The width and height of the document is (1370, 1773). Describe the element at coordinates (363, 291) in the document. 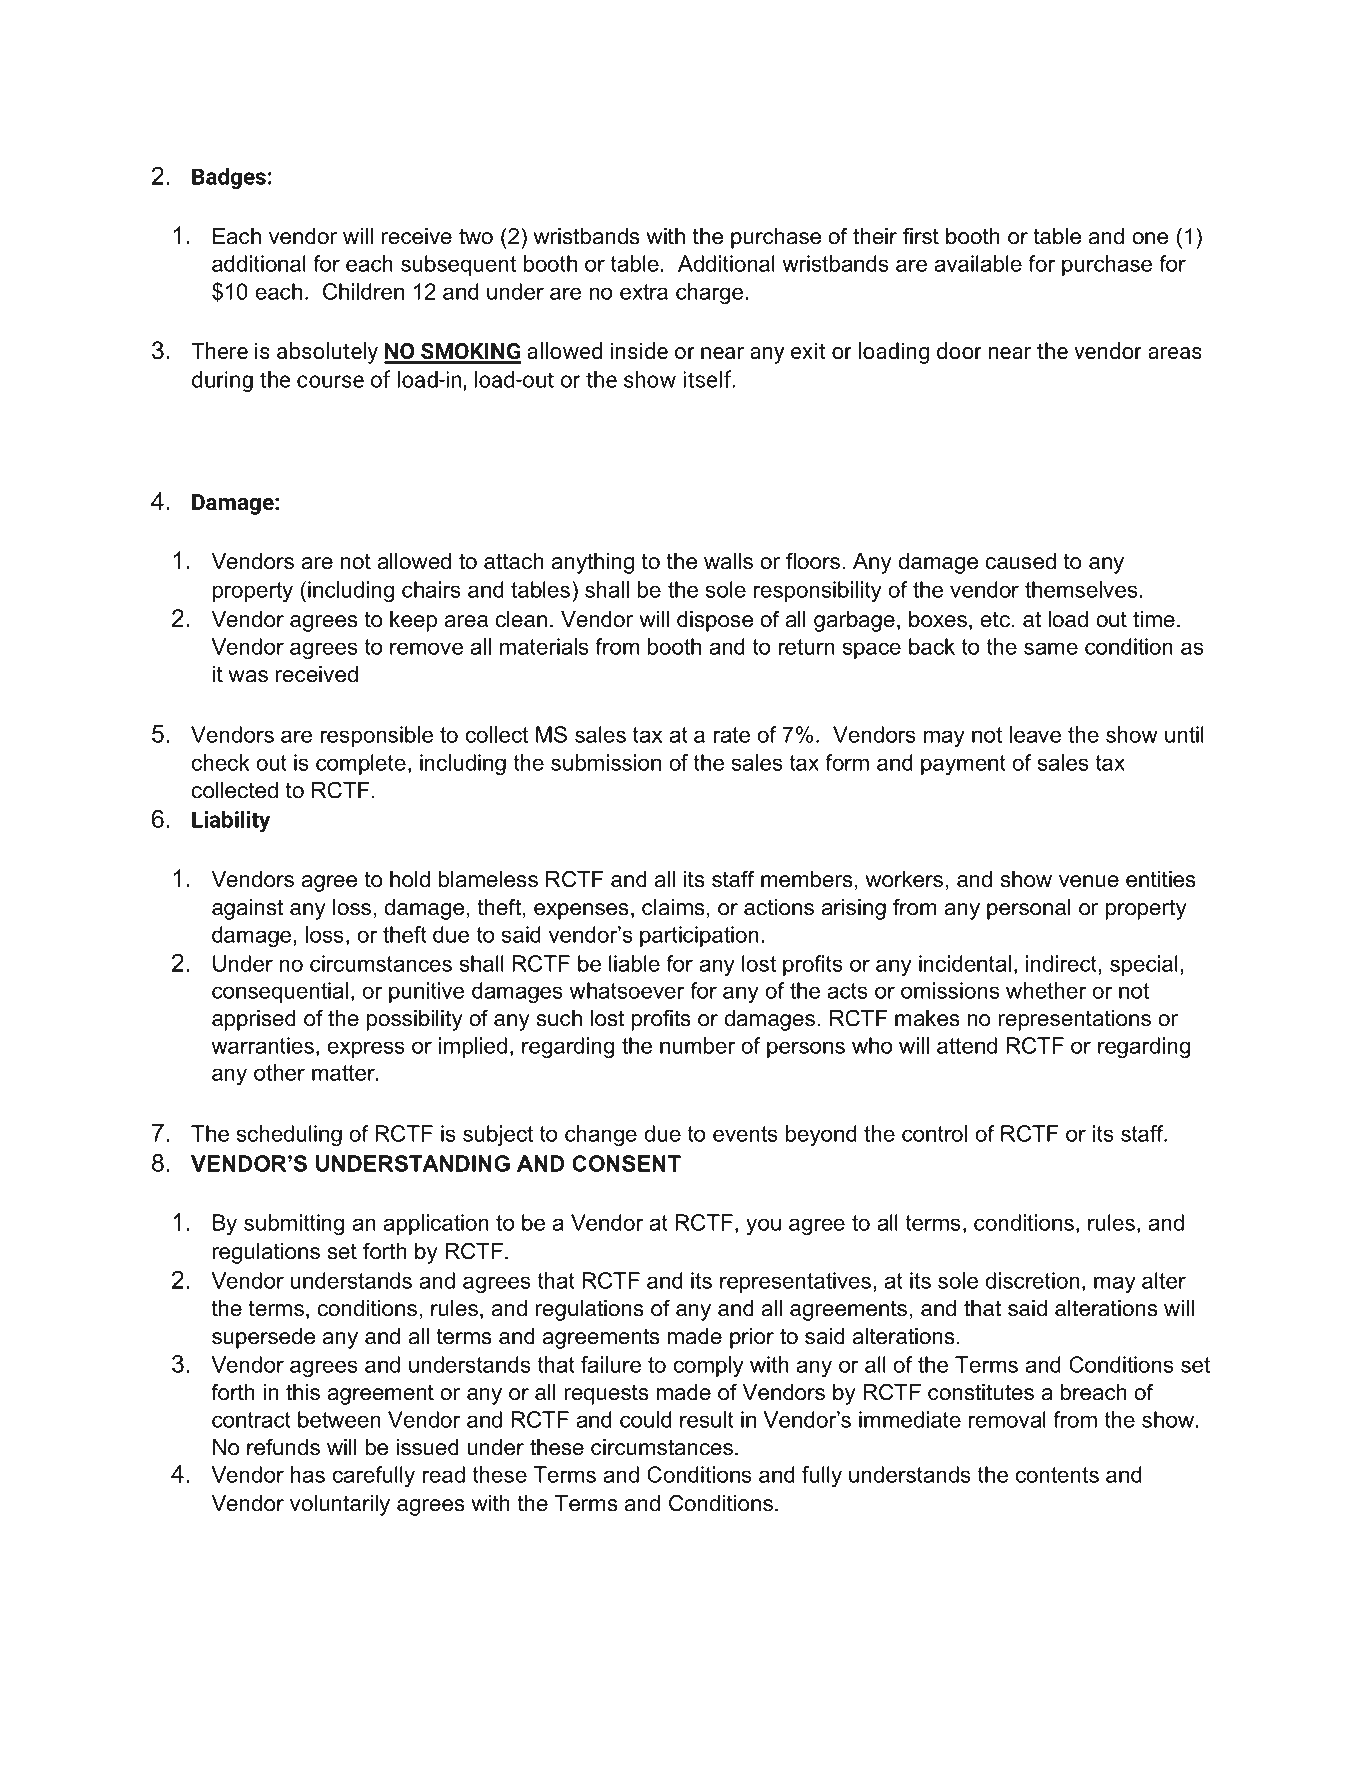

I see `Children` at that location.
